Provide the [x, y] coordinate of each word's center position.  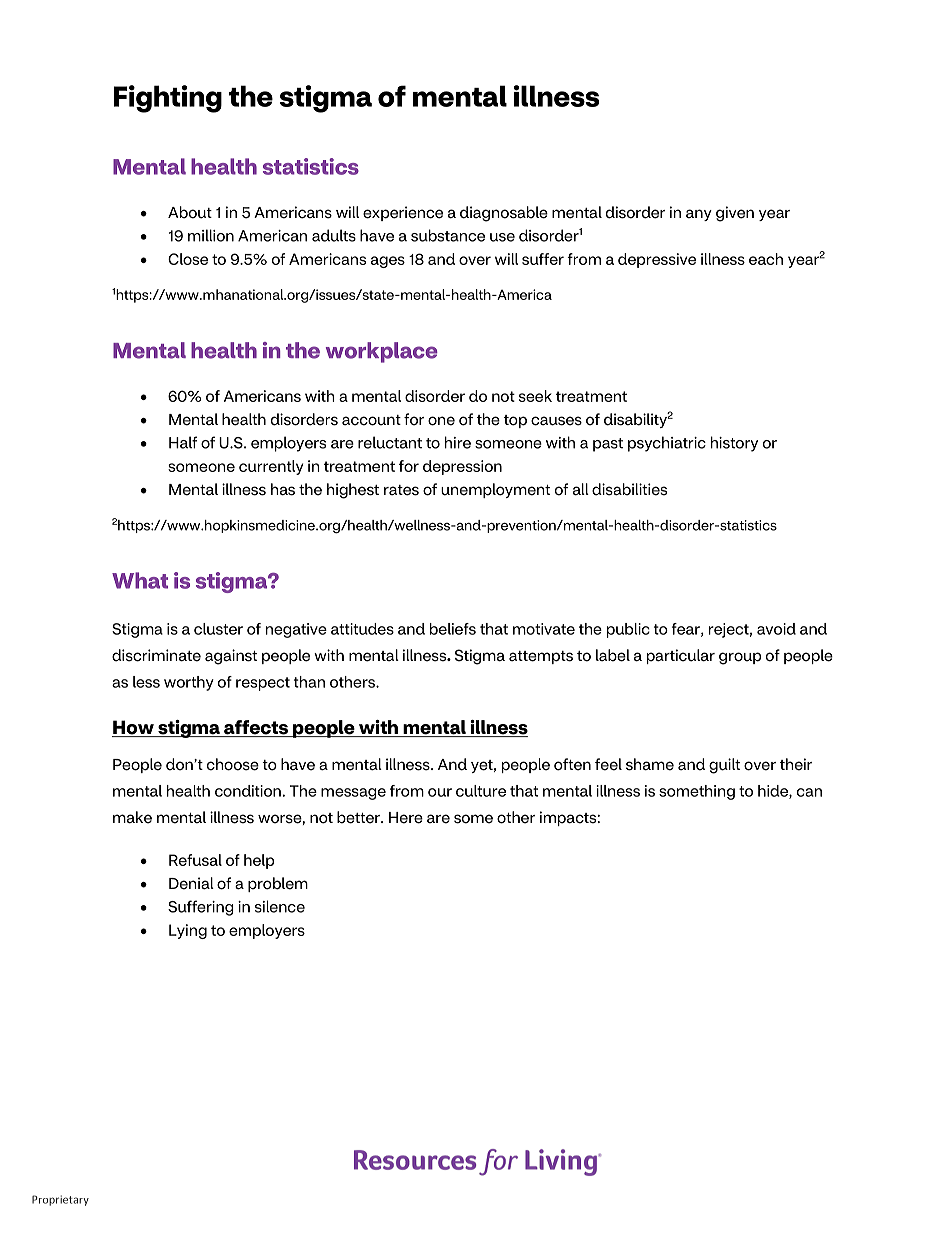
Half [183, 442]
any [699, 215]
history [734, 444]
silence [280, 906]
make [132, 817]
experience [403, 213]
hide [774, 792]
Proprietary [60, 1200]
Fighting [168, 99]
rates [401, 490]
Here [406, 818]
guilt [724, 766]
